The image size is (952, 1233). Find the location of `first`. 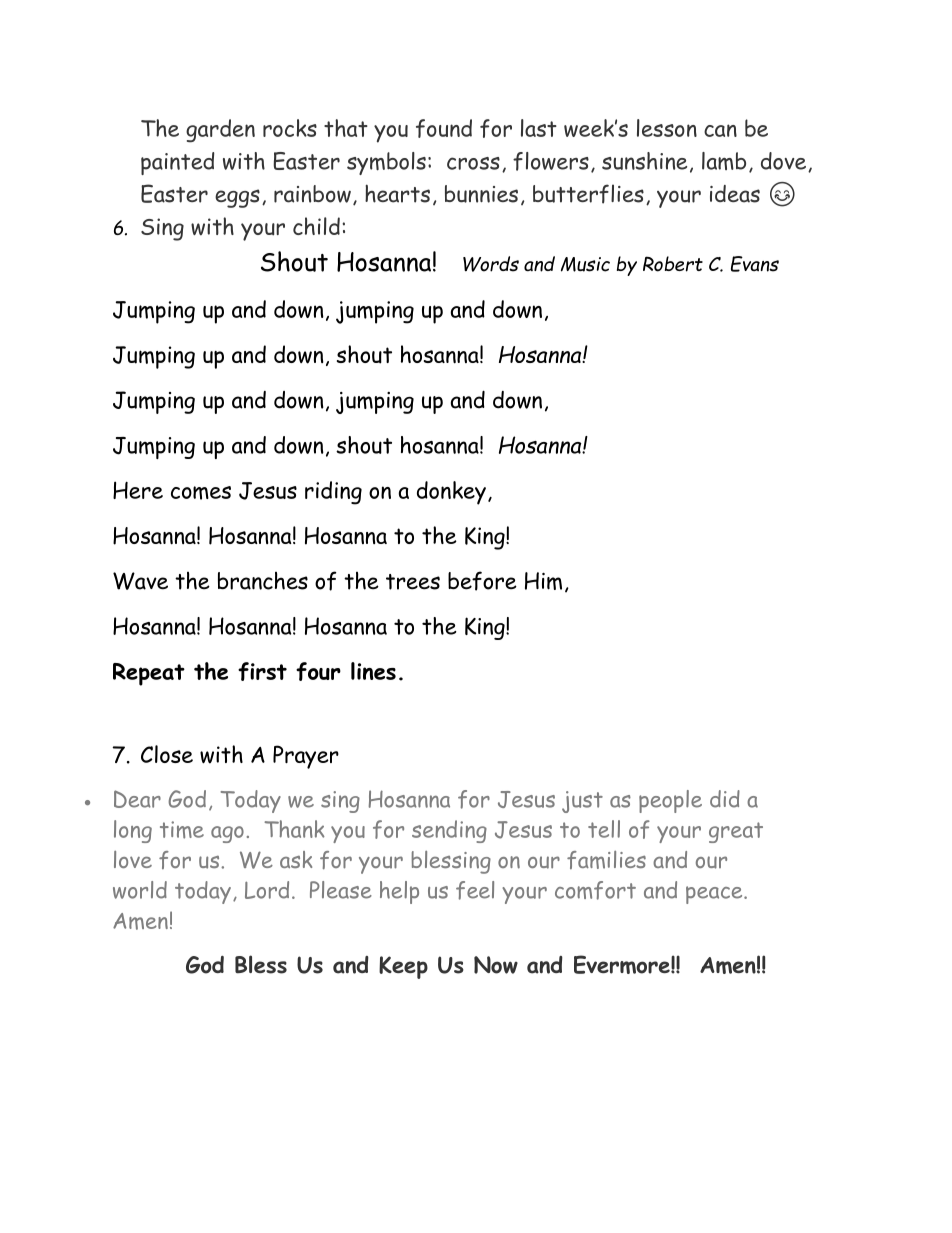

first is located at coordinates (262, 671).
